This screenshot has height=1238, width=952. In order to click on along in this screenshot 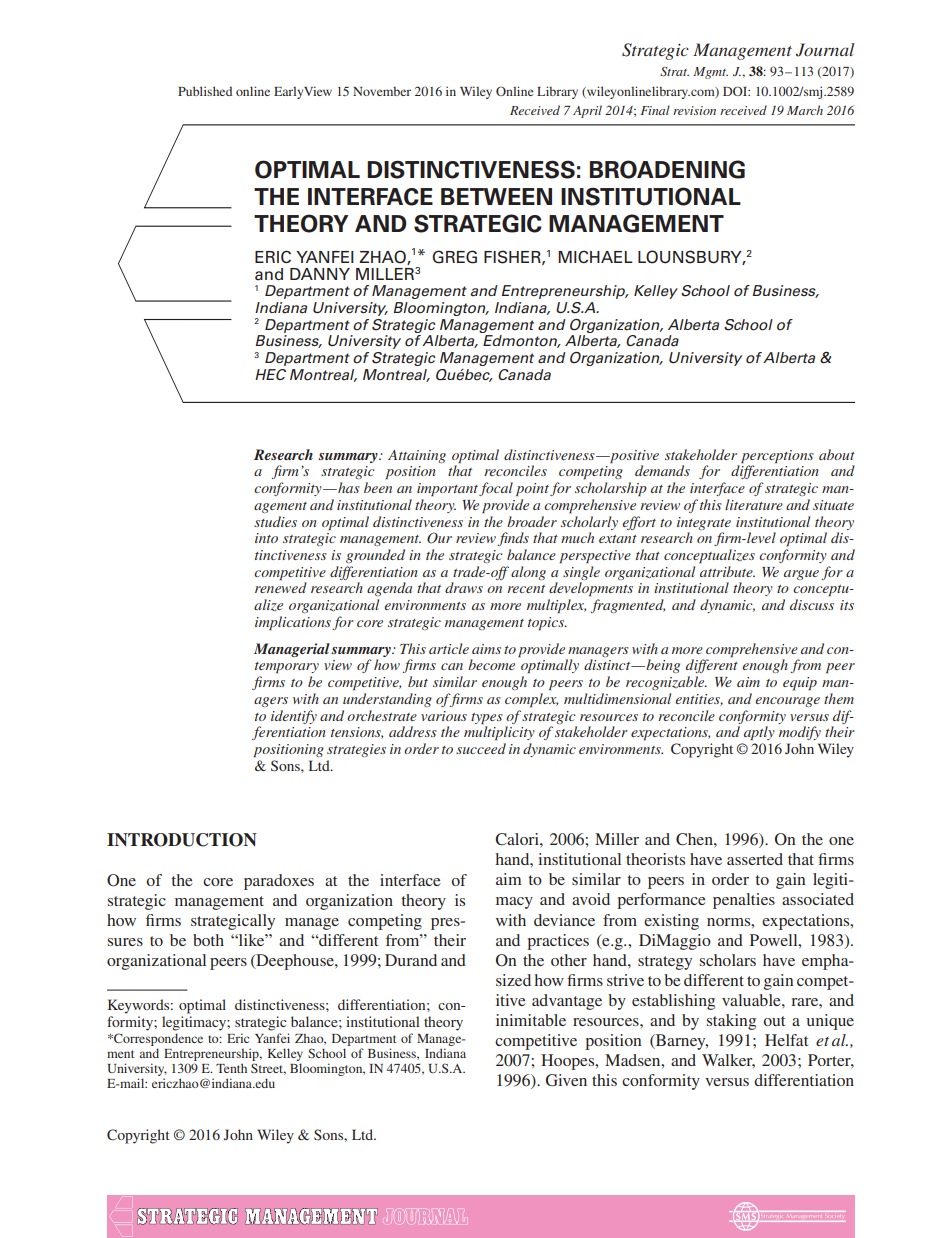, I will do `click(528, 573)`.
